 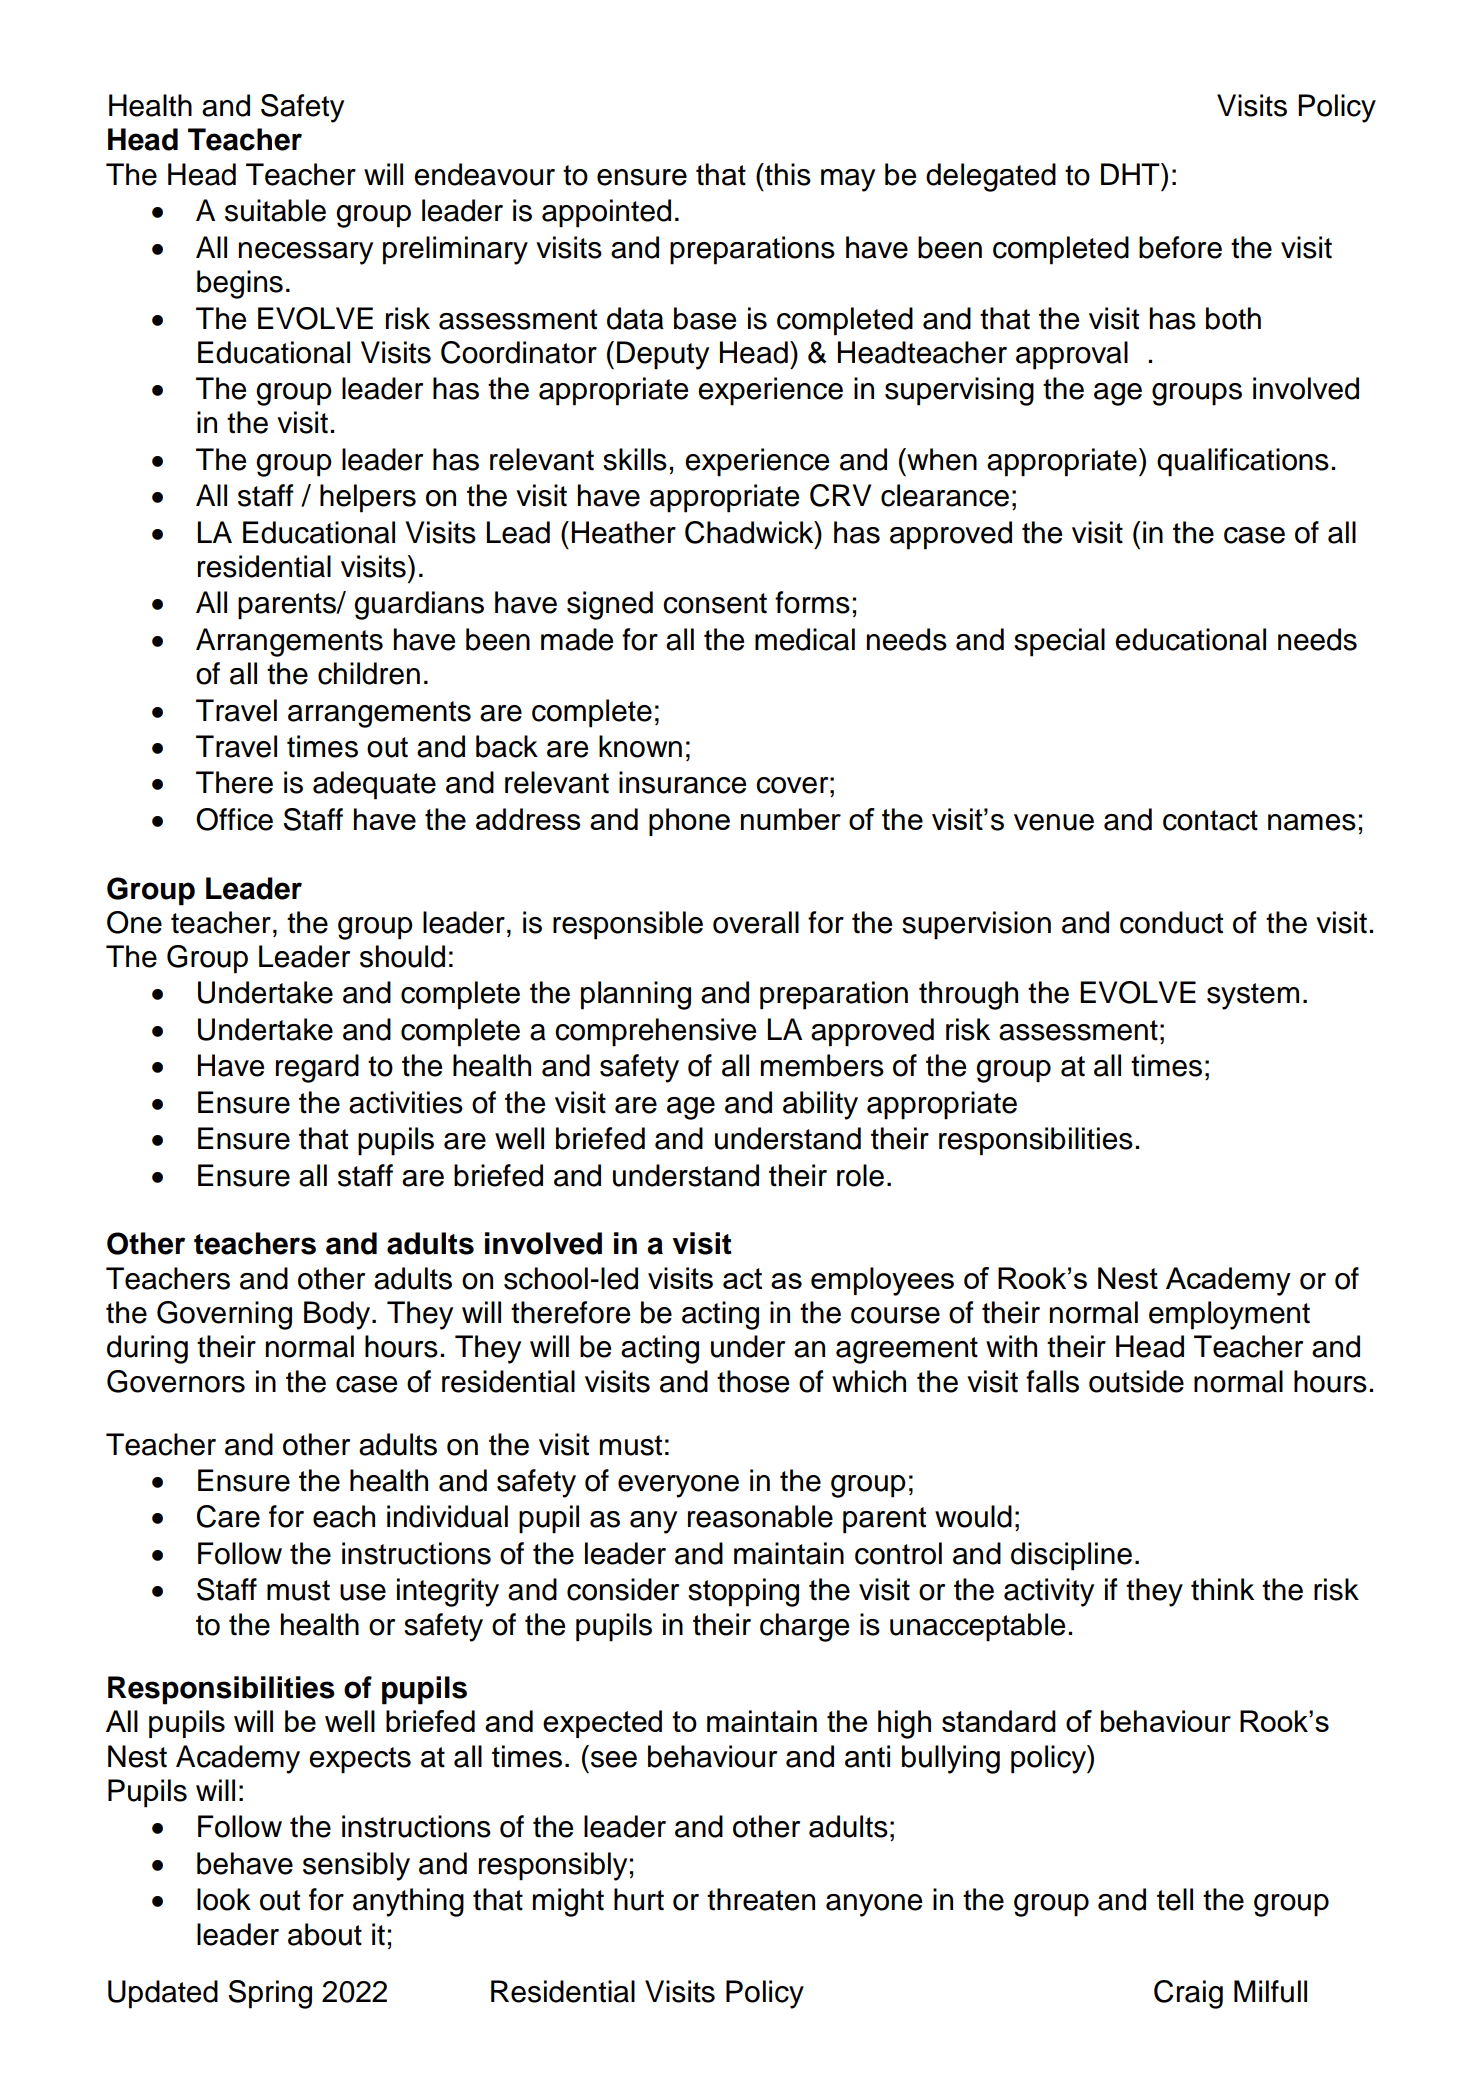 What do you see at coordinates (325, 1934) in the document?
I see `about` at bounding box center [325, 1934].
